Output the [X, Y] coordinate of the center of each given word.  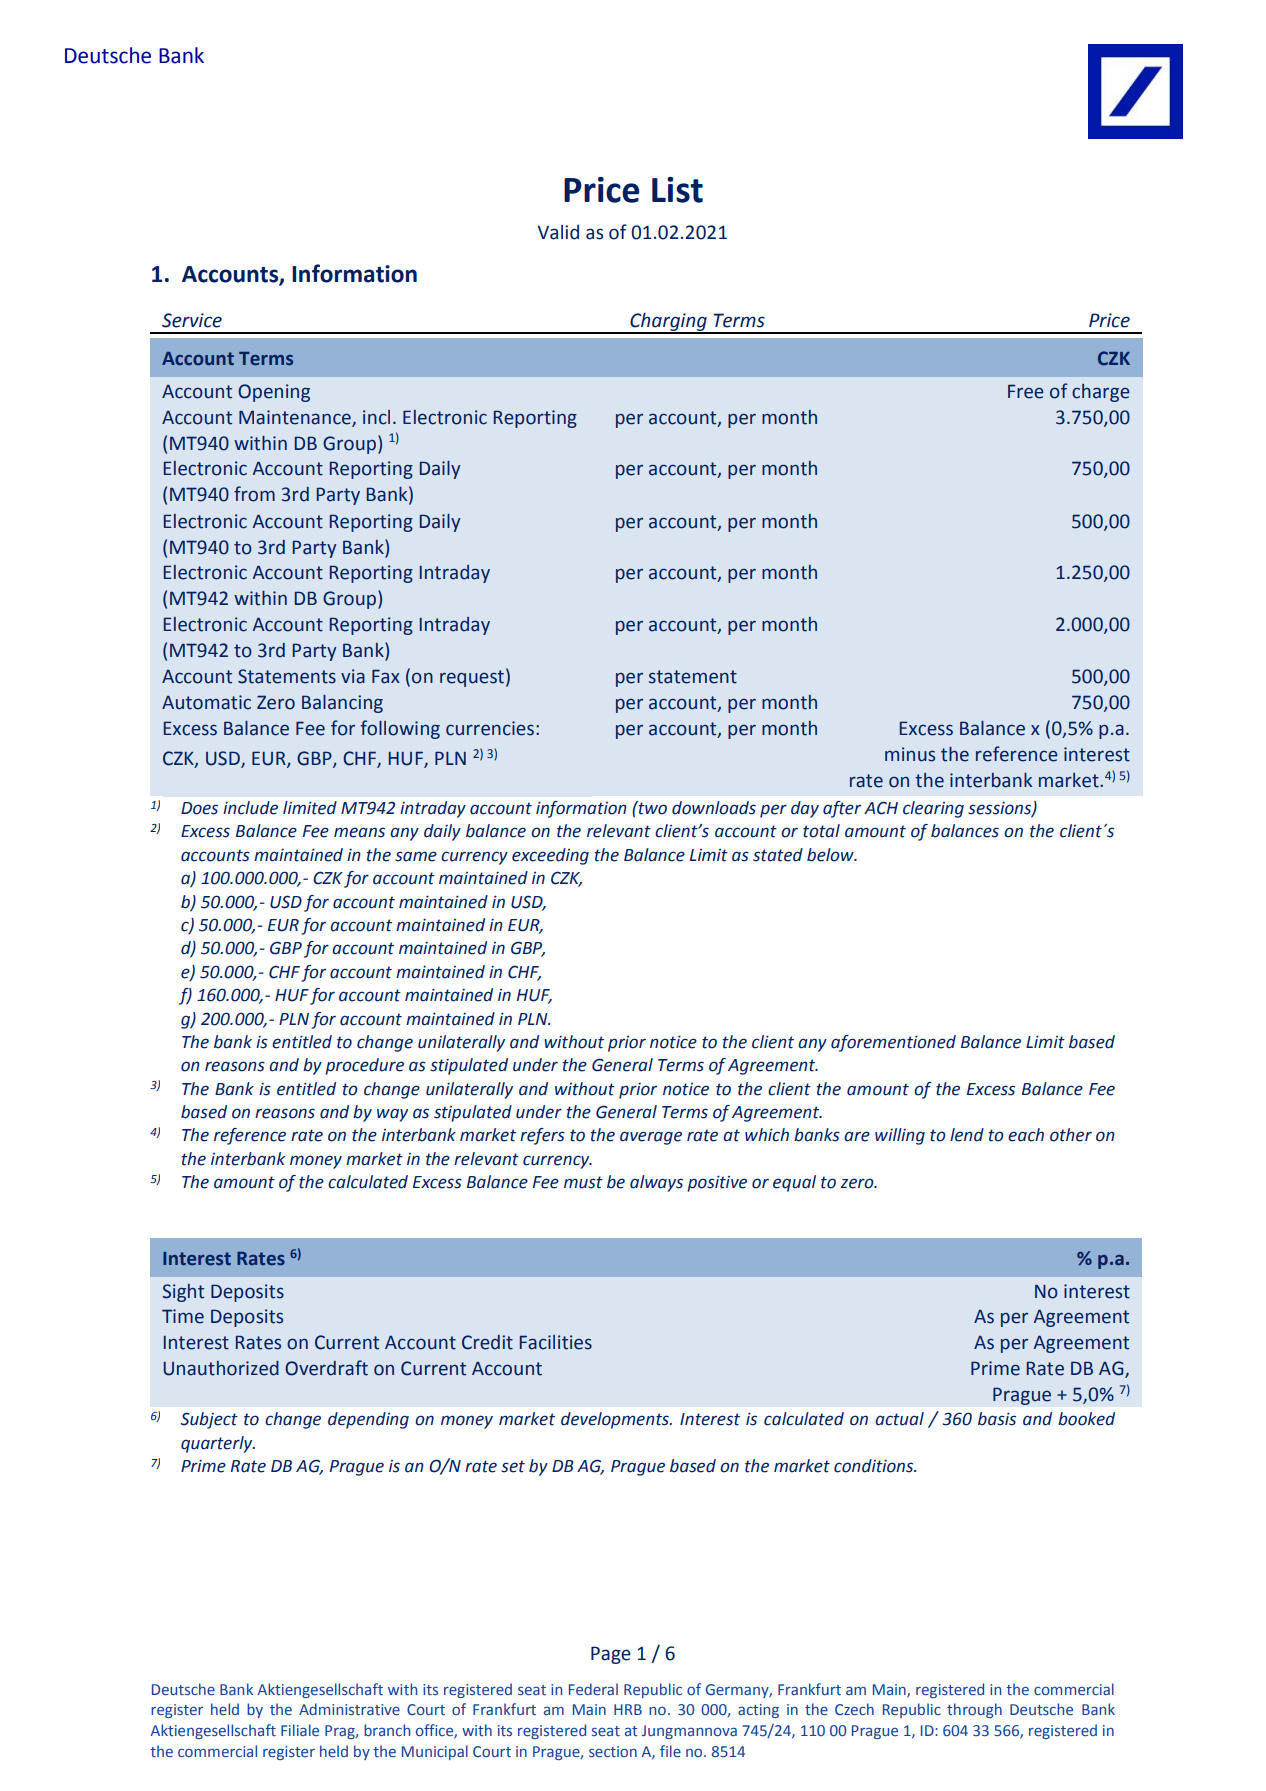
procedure [364, 1066]
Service [192, 320]
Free [1026, 391]
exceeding [550, 856]
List [677, 190]
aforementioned [893, 1043]
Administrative [349, 1709]
